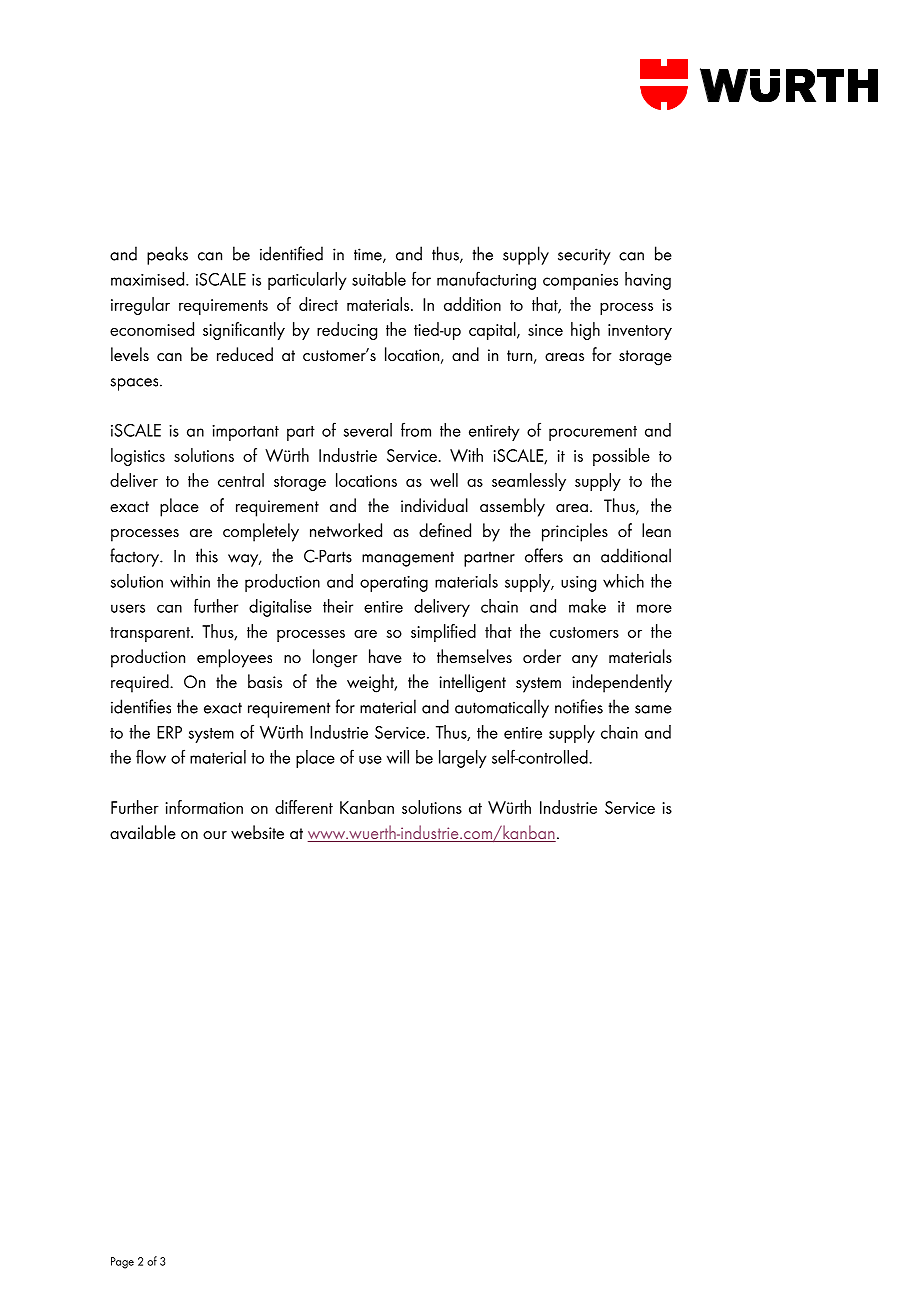 The width and height of the screenshot is (924, 1308). I want to click on Page, so click(122, 1263).
